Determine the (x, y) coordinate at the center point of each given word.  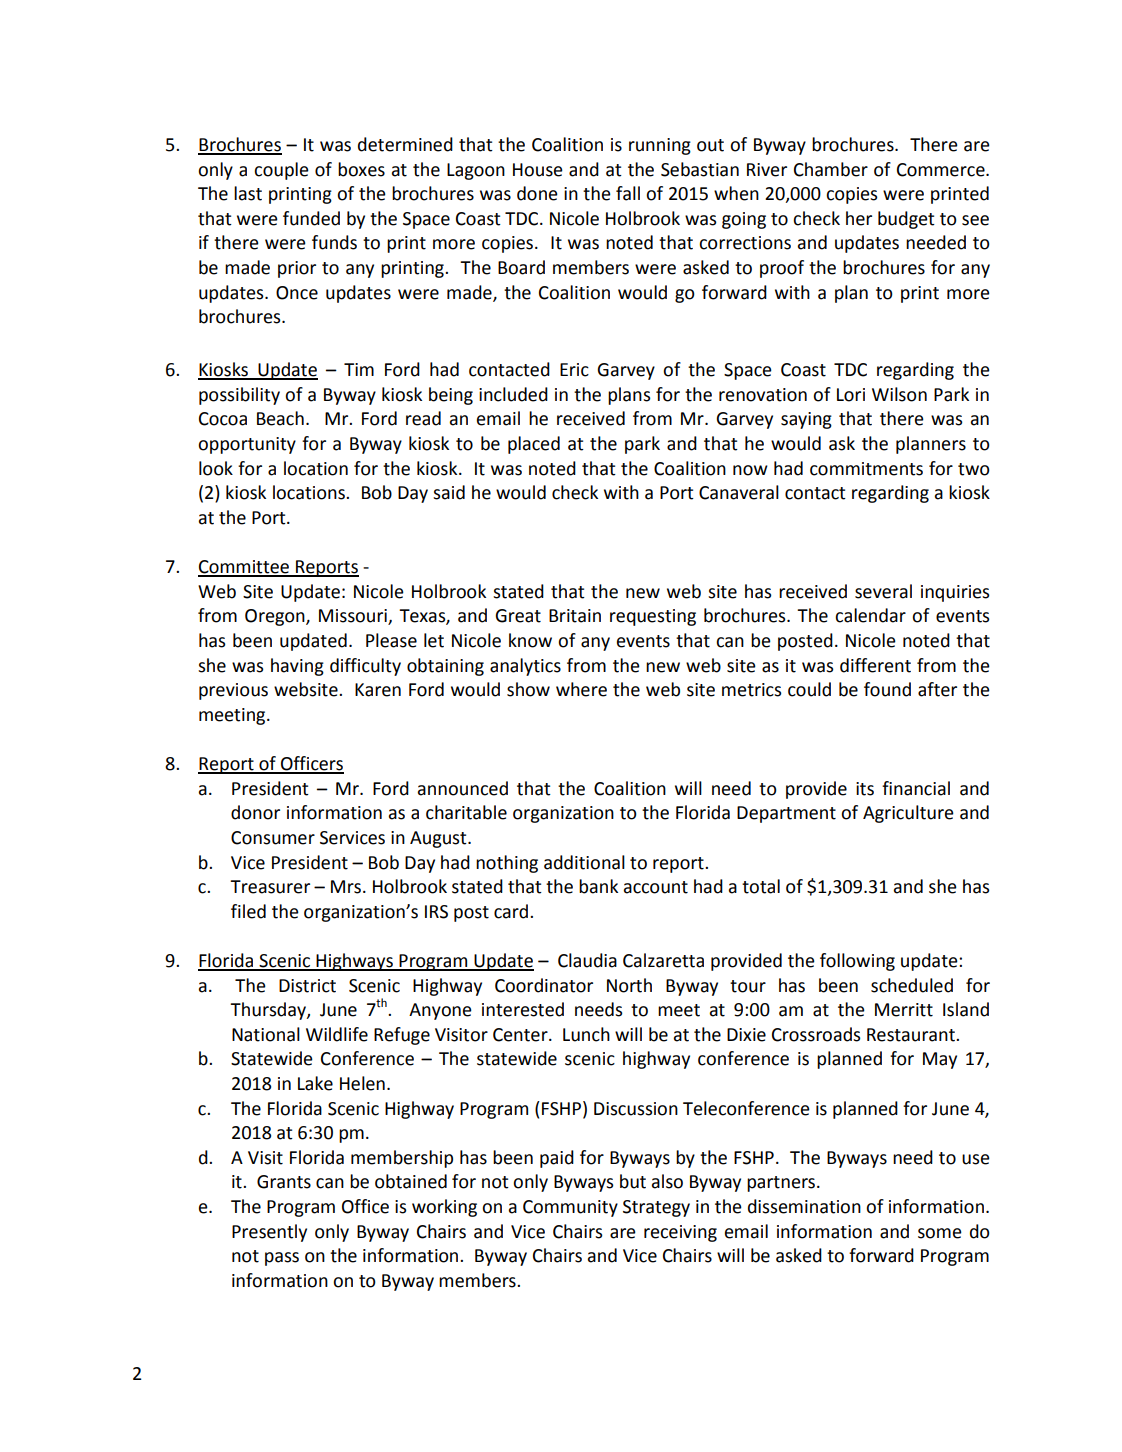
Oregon (276, 617)
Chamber (831, 169)
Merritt (904, 1010)
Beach (280, 418)
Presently (269, 1233)
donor (255, 812)
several (883, 591)
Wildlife (337, 1034)
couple (281, 171)
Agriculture (908, 814)
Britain (575, 616)
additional (584, 862)
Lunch (586, 1034)
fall (628, 193)
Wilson (899, 394)
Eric (574, 370)
